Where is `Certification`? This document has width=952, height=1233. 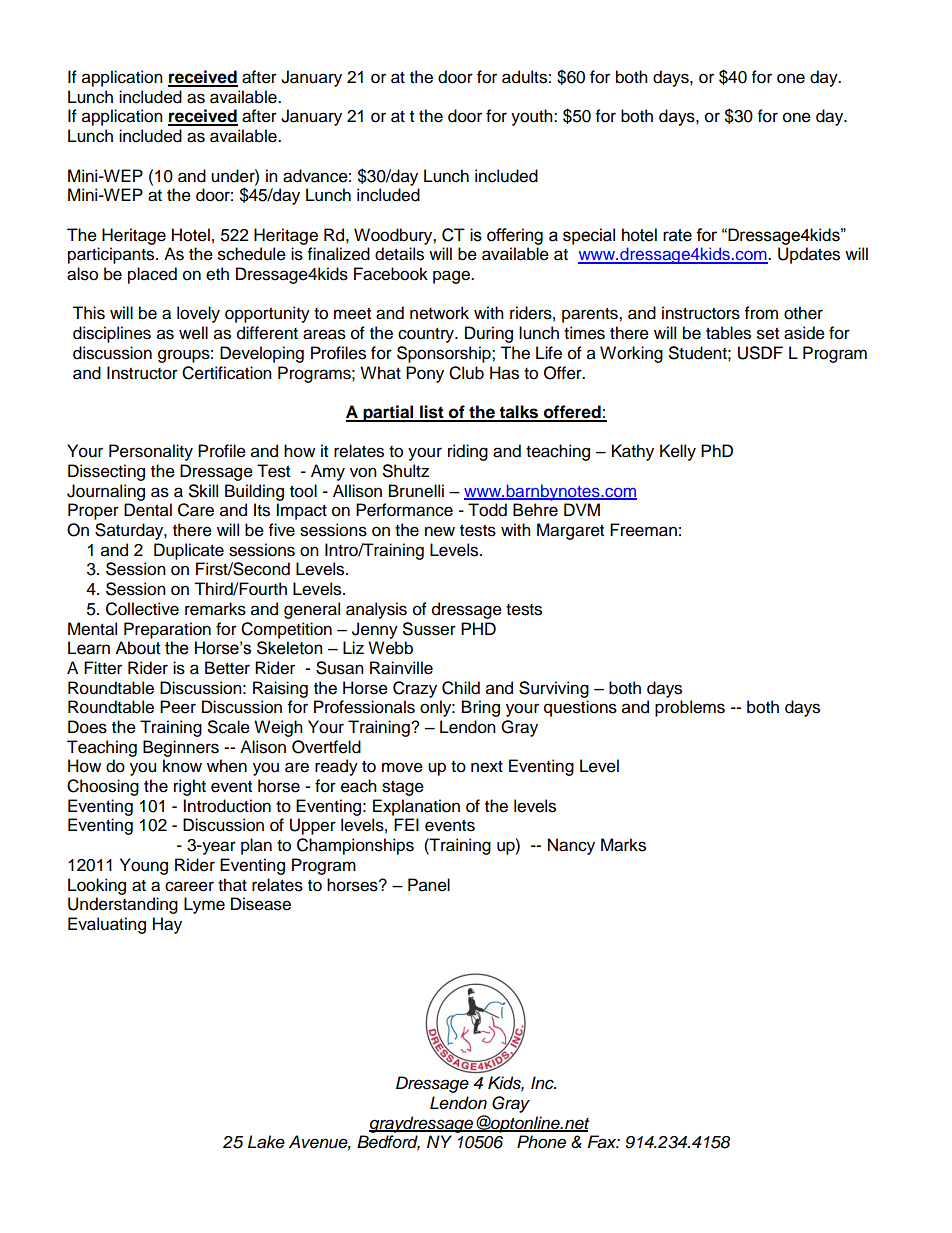
Certification is located at coordinates (227, 373).
